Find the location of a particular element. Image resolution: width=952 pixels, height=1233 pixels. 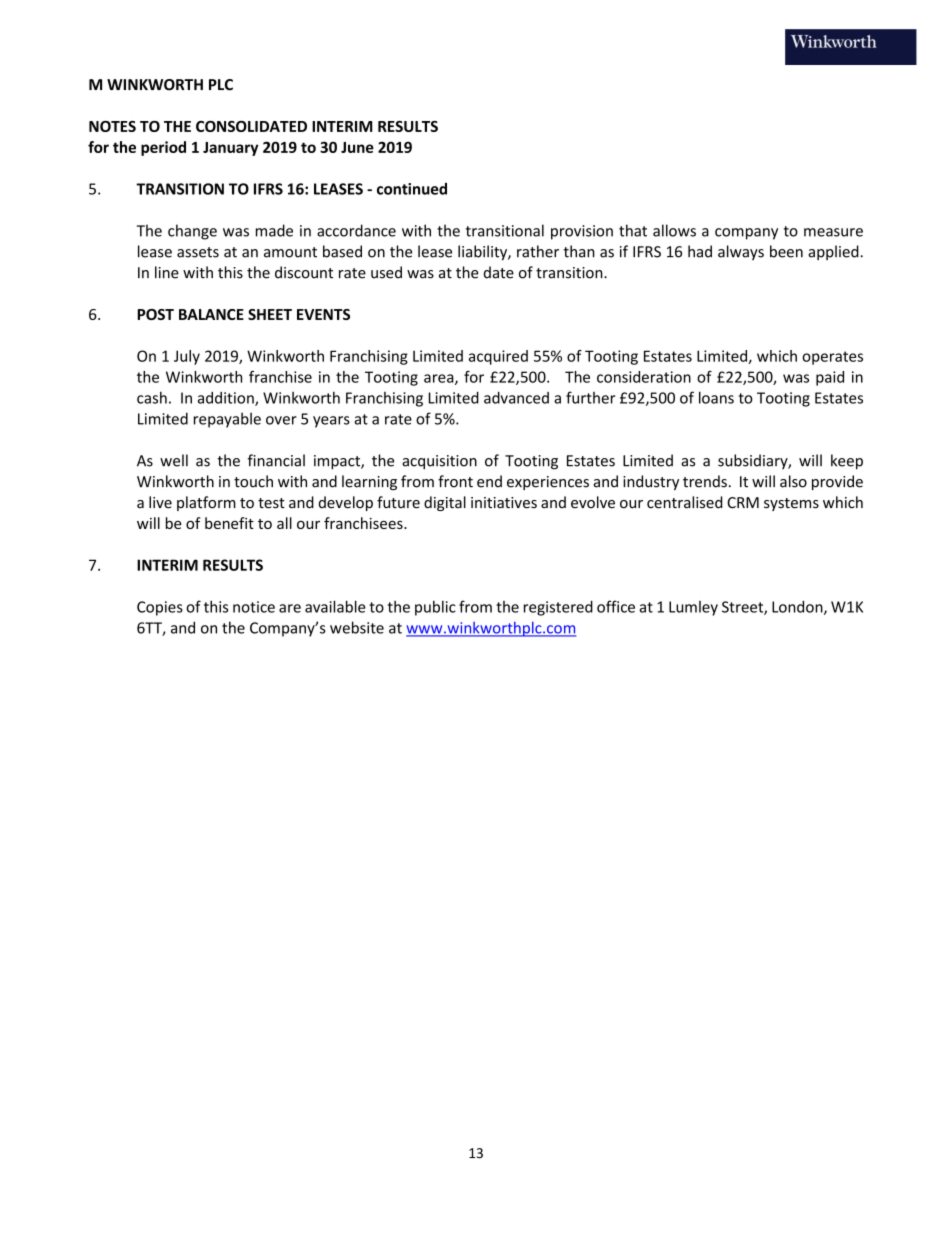

acquired is located at coordinates (498, 357).
